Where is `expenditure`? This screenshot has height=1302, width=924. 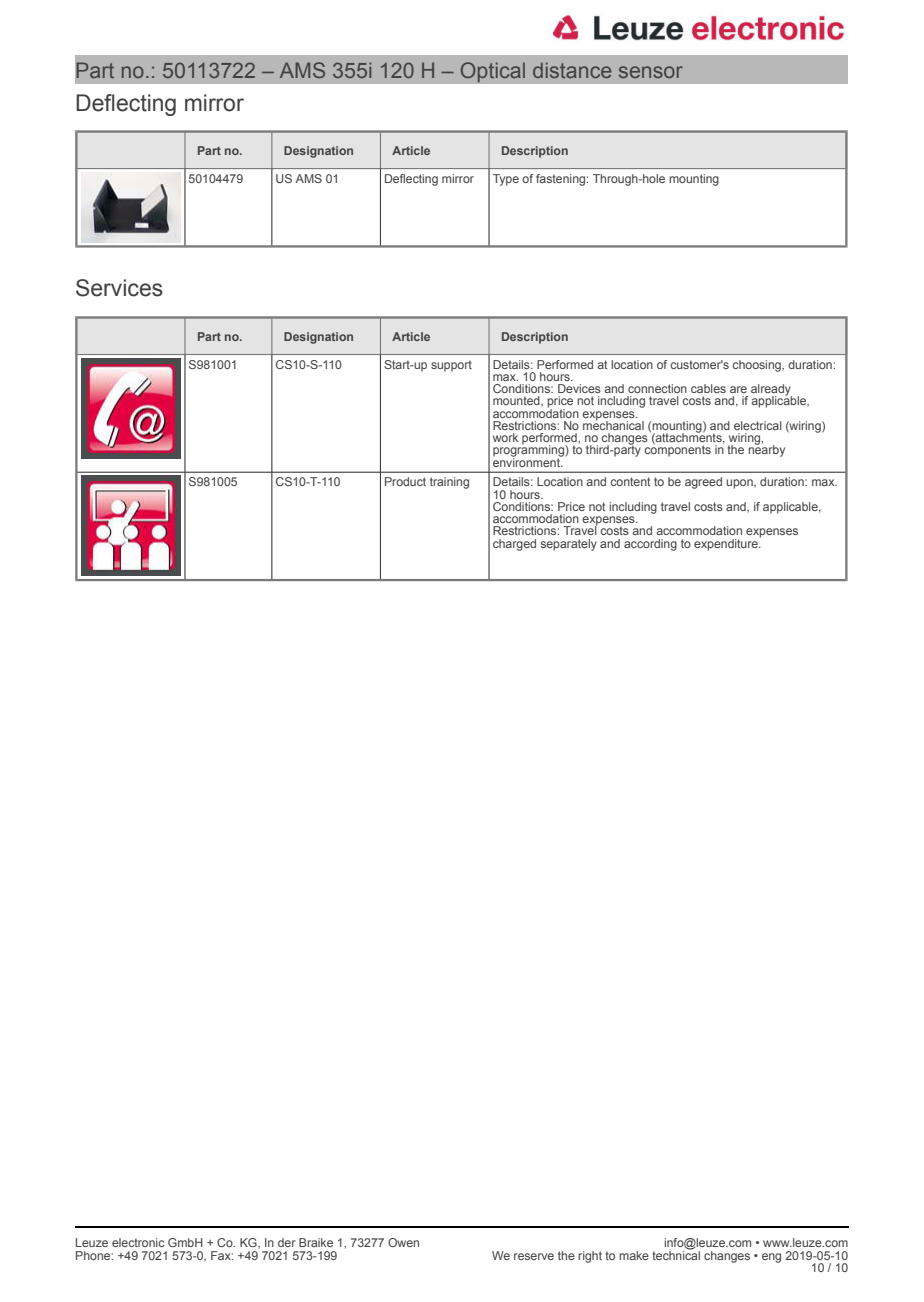 expenditure is located at coordinates (727, 543).
